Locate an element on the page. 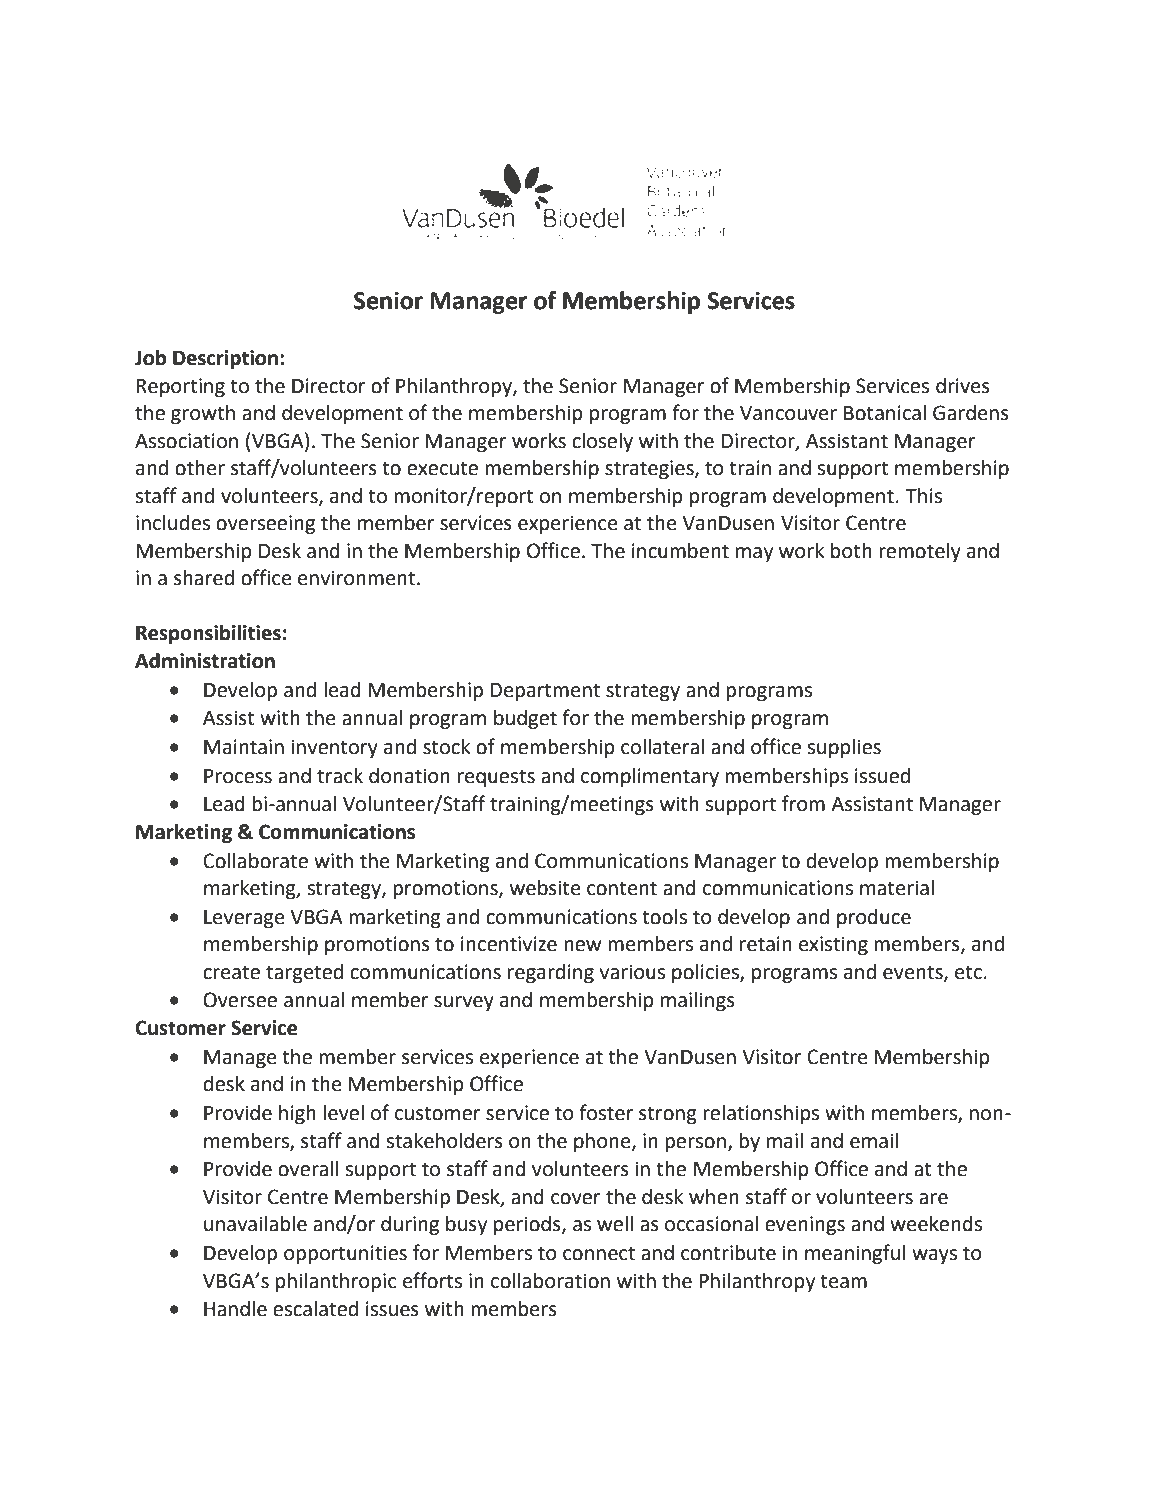  Botanical is located at coordinates (885, 413).
